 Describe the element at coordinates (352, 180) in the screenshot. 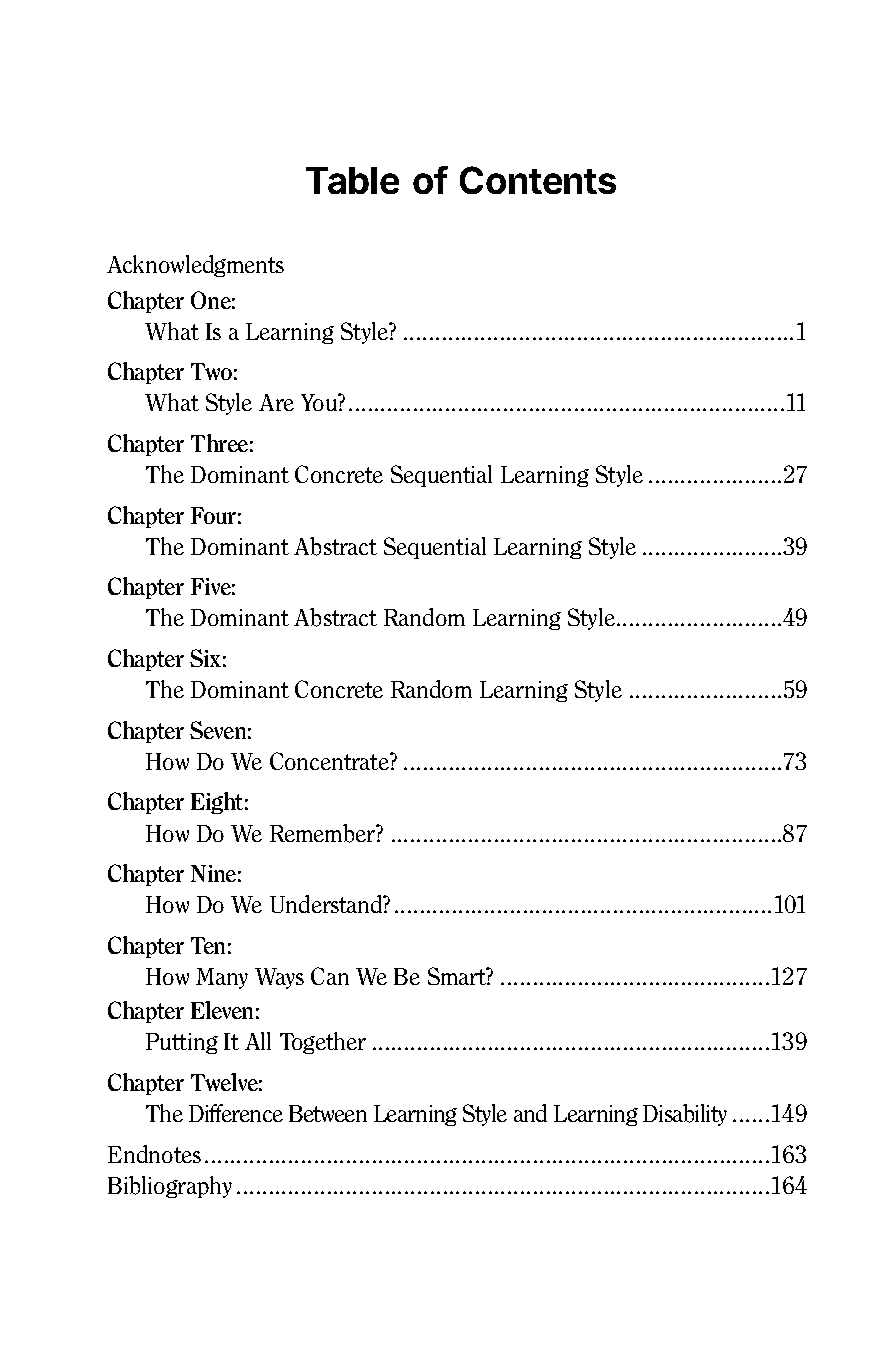

I see `Table` at that location.
